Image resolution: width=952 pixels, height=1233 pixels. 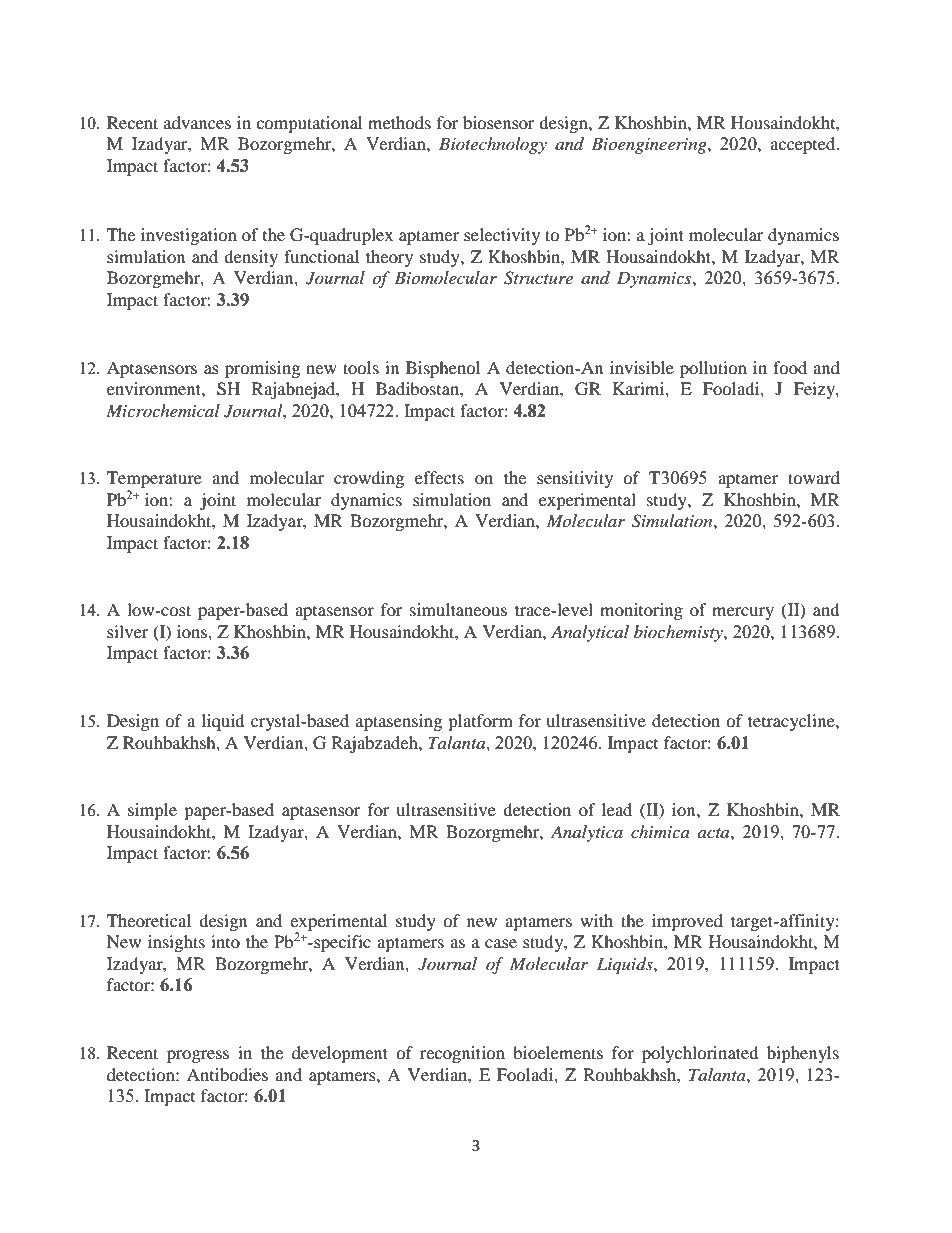 I want to click on advances, so click(x=197, y=122).
